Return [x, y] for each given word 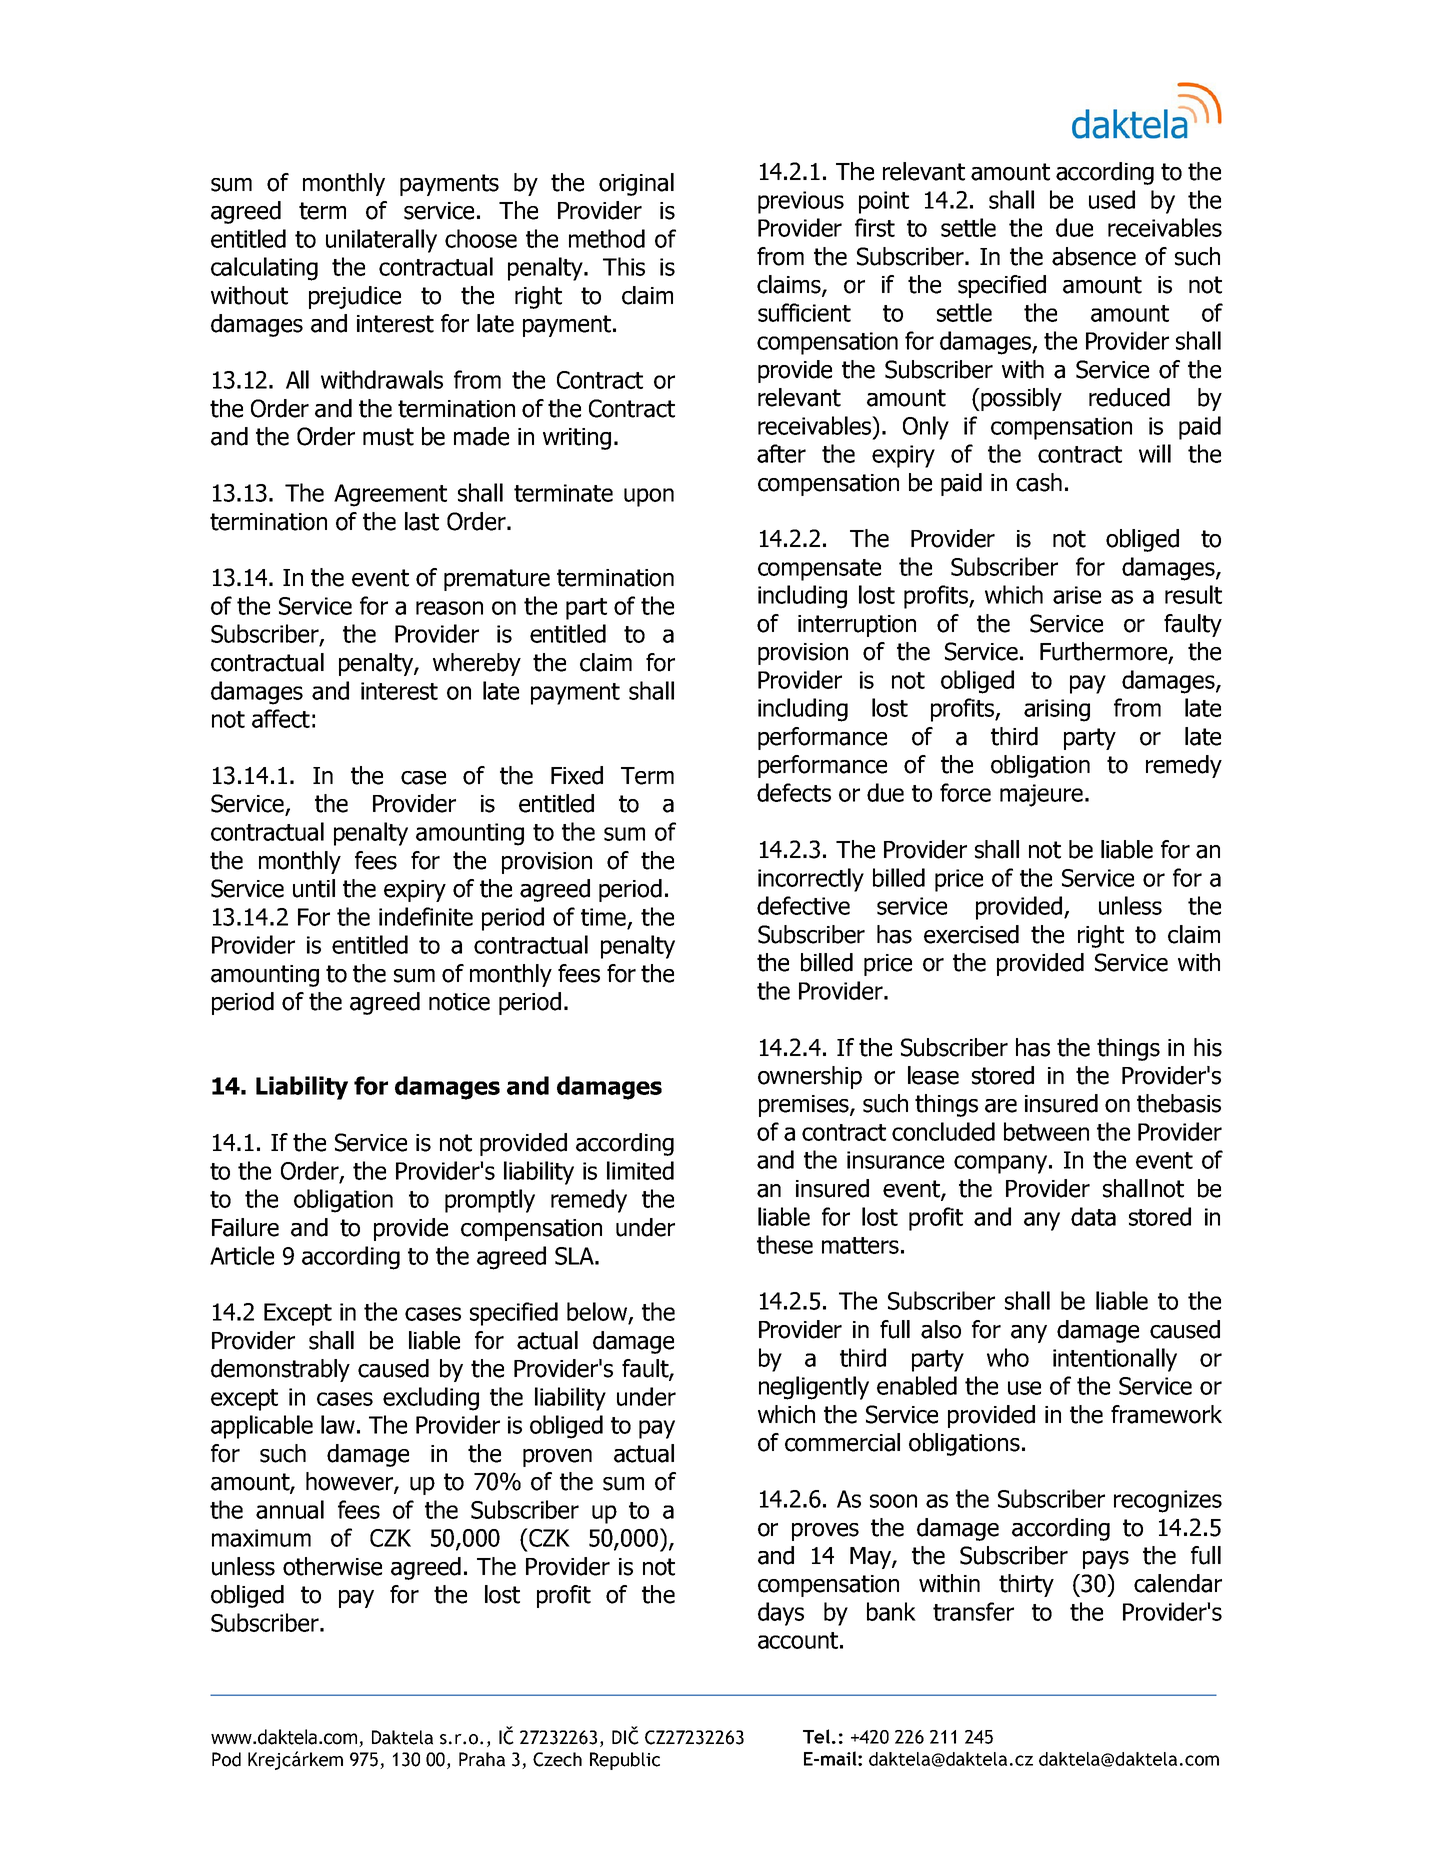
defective [803, 905]
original [636, 184]
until [314, 888]
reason [449, 608]
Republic [625, 1761]
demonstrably [280, 1370]
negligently [814, 1388]
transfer [973, 1611]
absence [1094, 256]
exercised [971, 934]
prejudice [355, 297]
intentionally [1115, 1360]
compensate [819, 570]
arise [1077, 595]
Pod [226, 1759]
